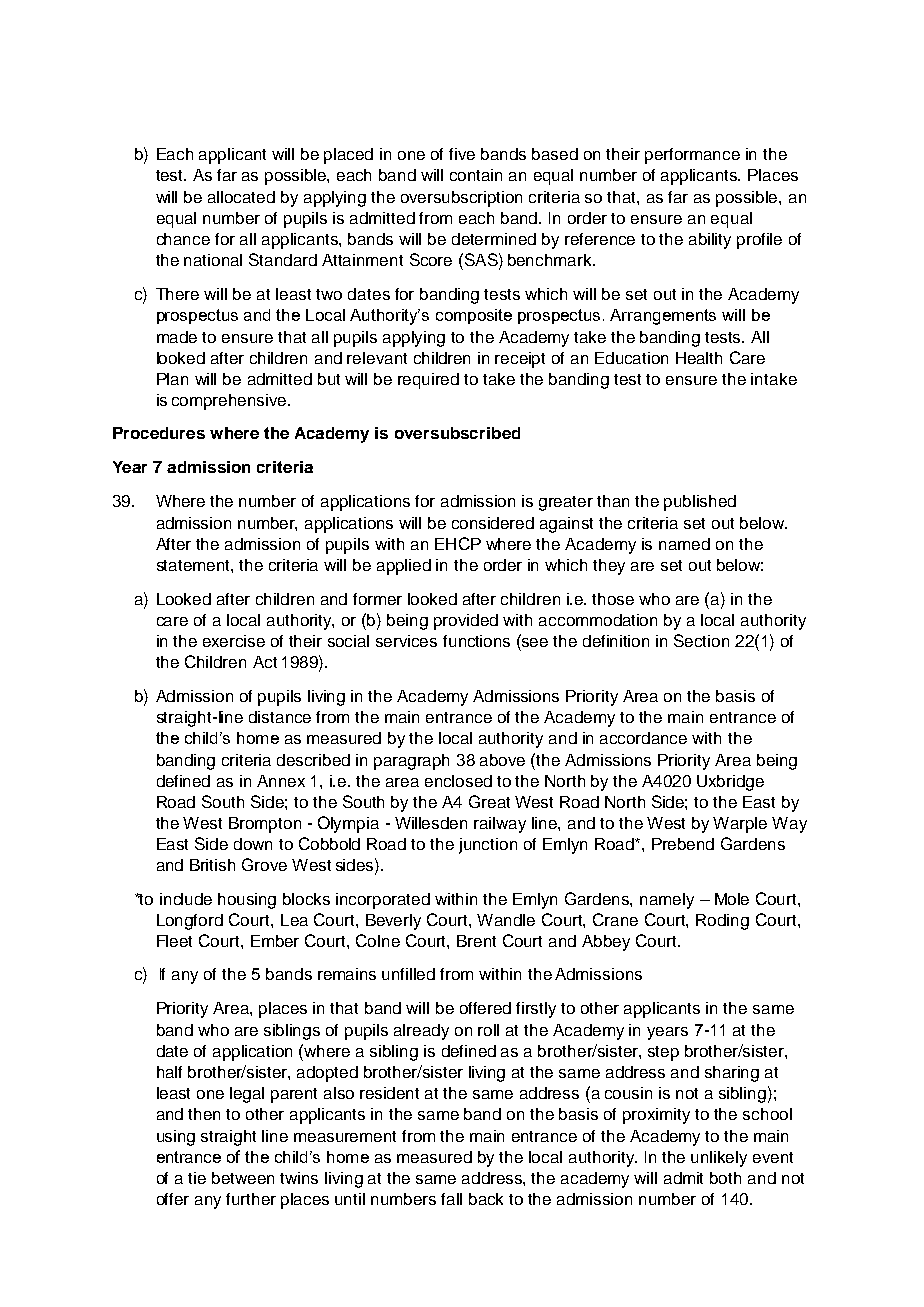  I want to click on contain, so click(476, 175).
